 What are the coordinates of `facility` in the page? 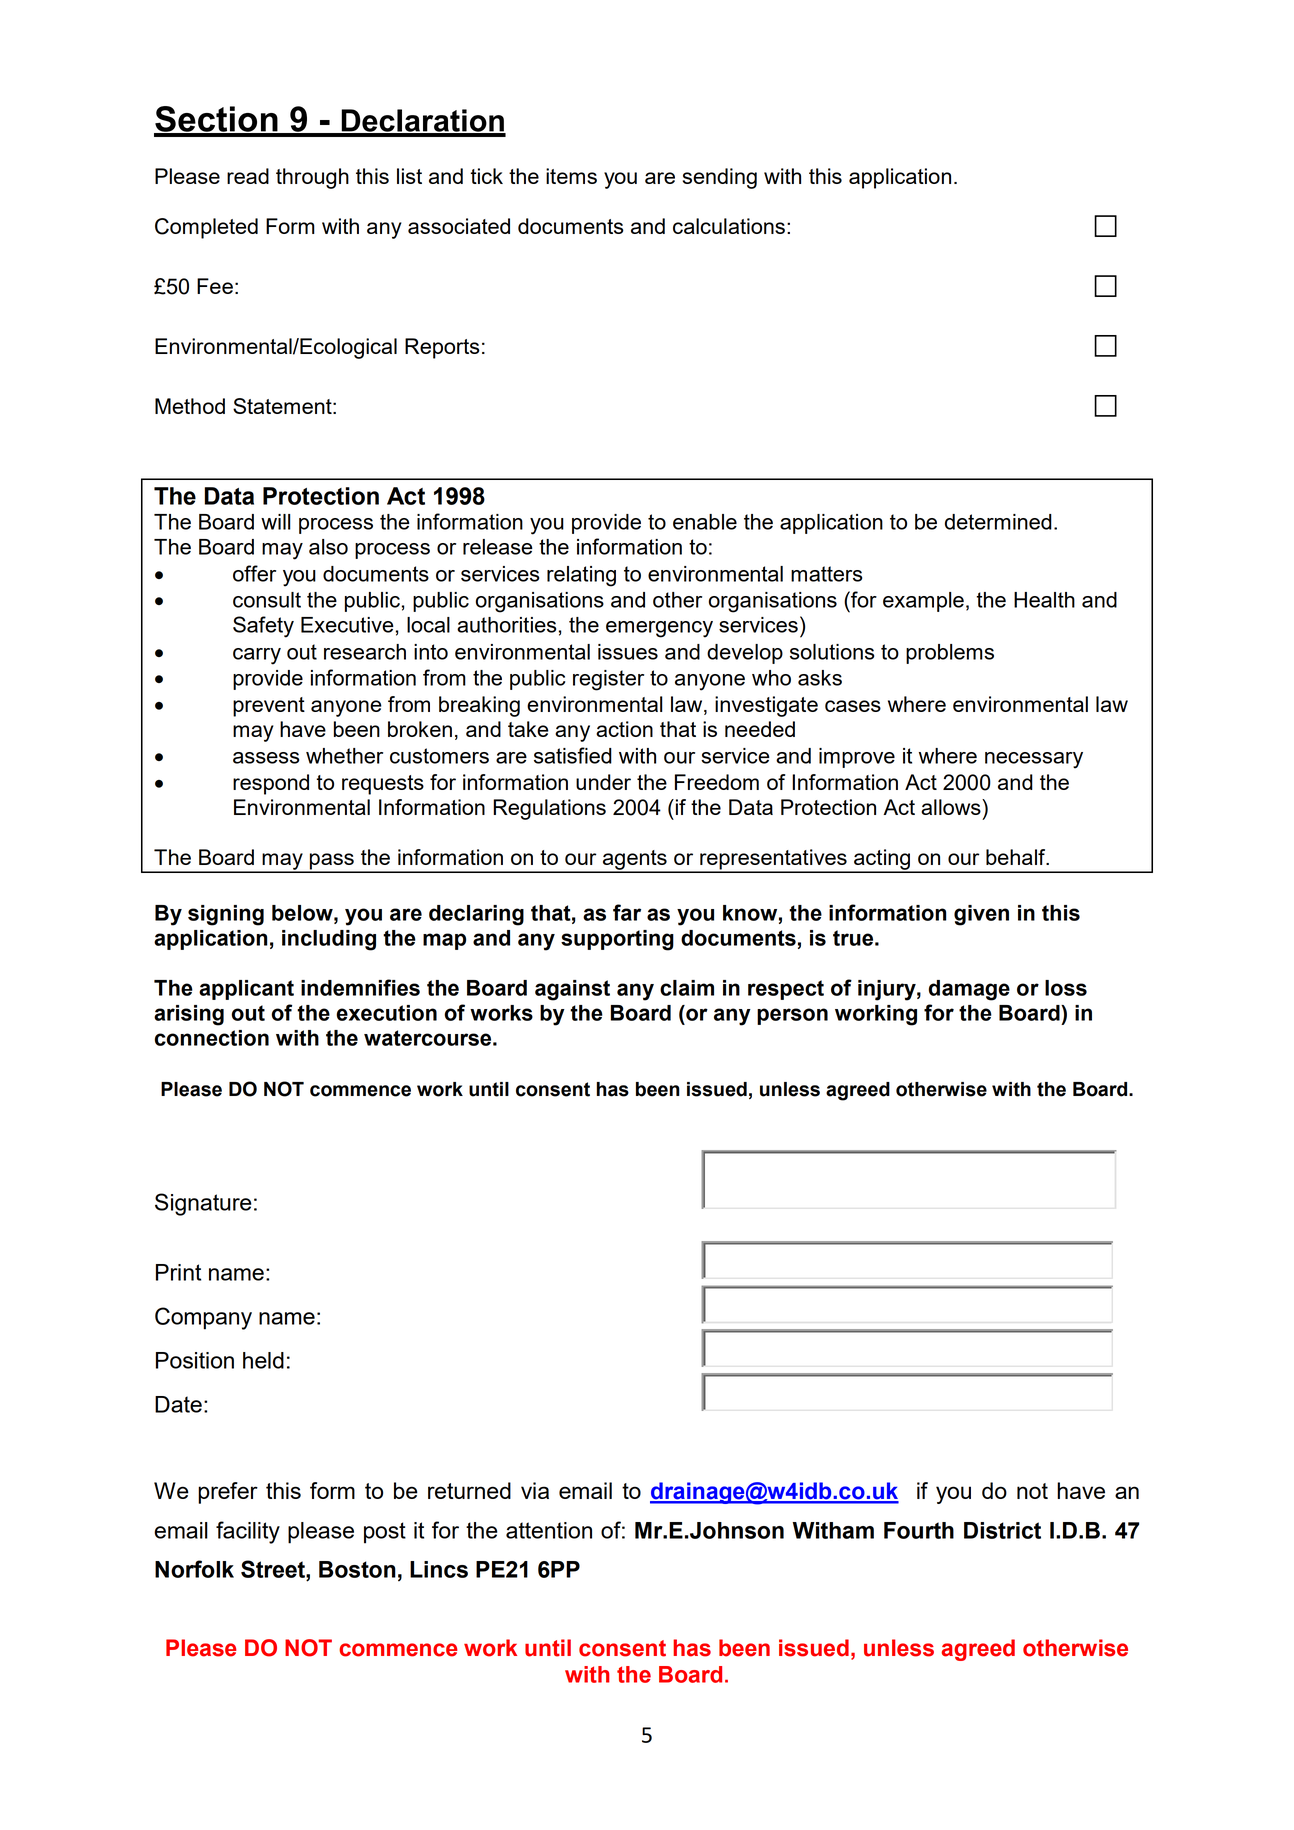 It's located at (248, 1532).
